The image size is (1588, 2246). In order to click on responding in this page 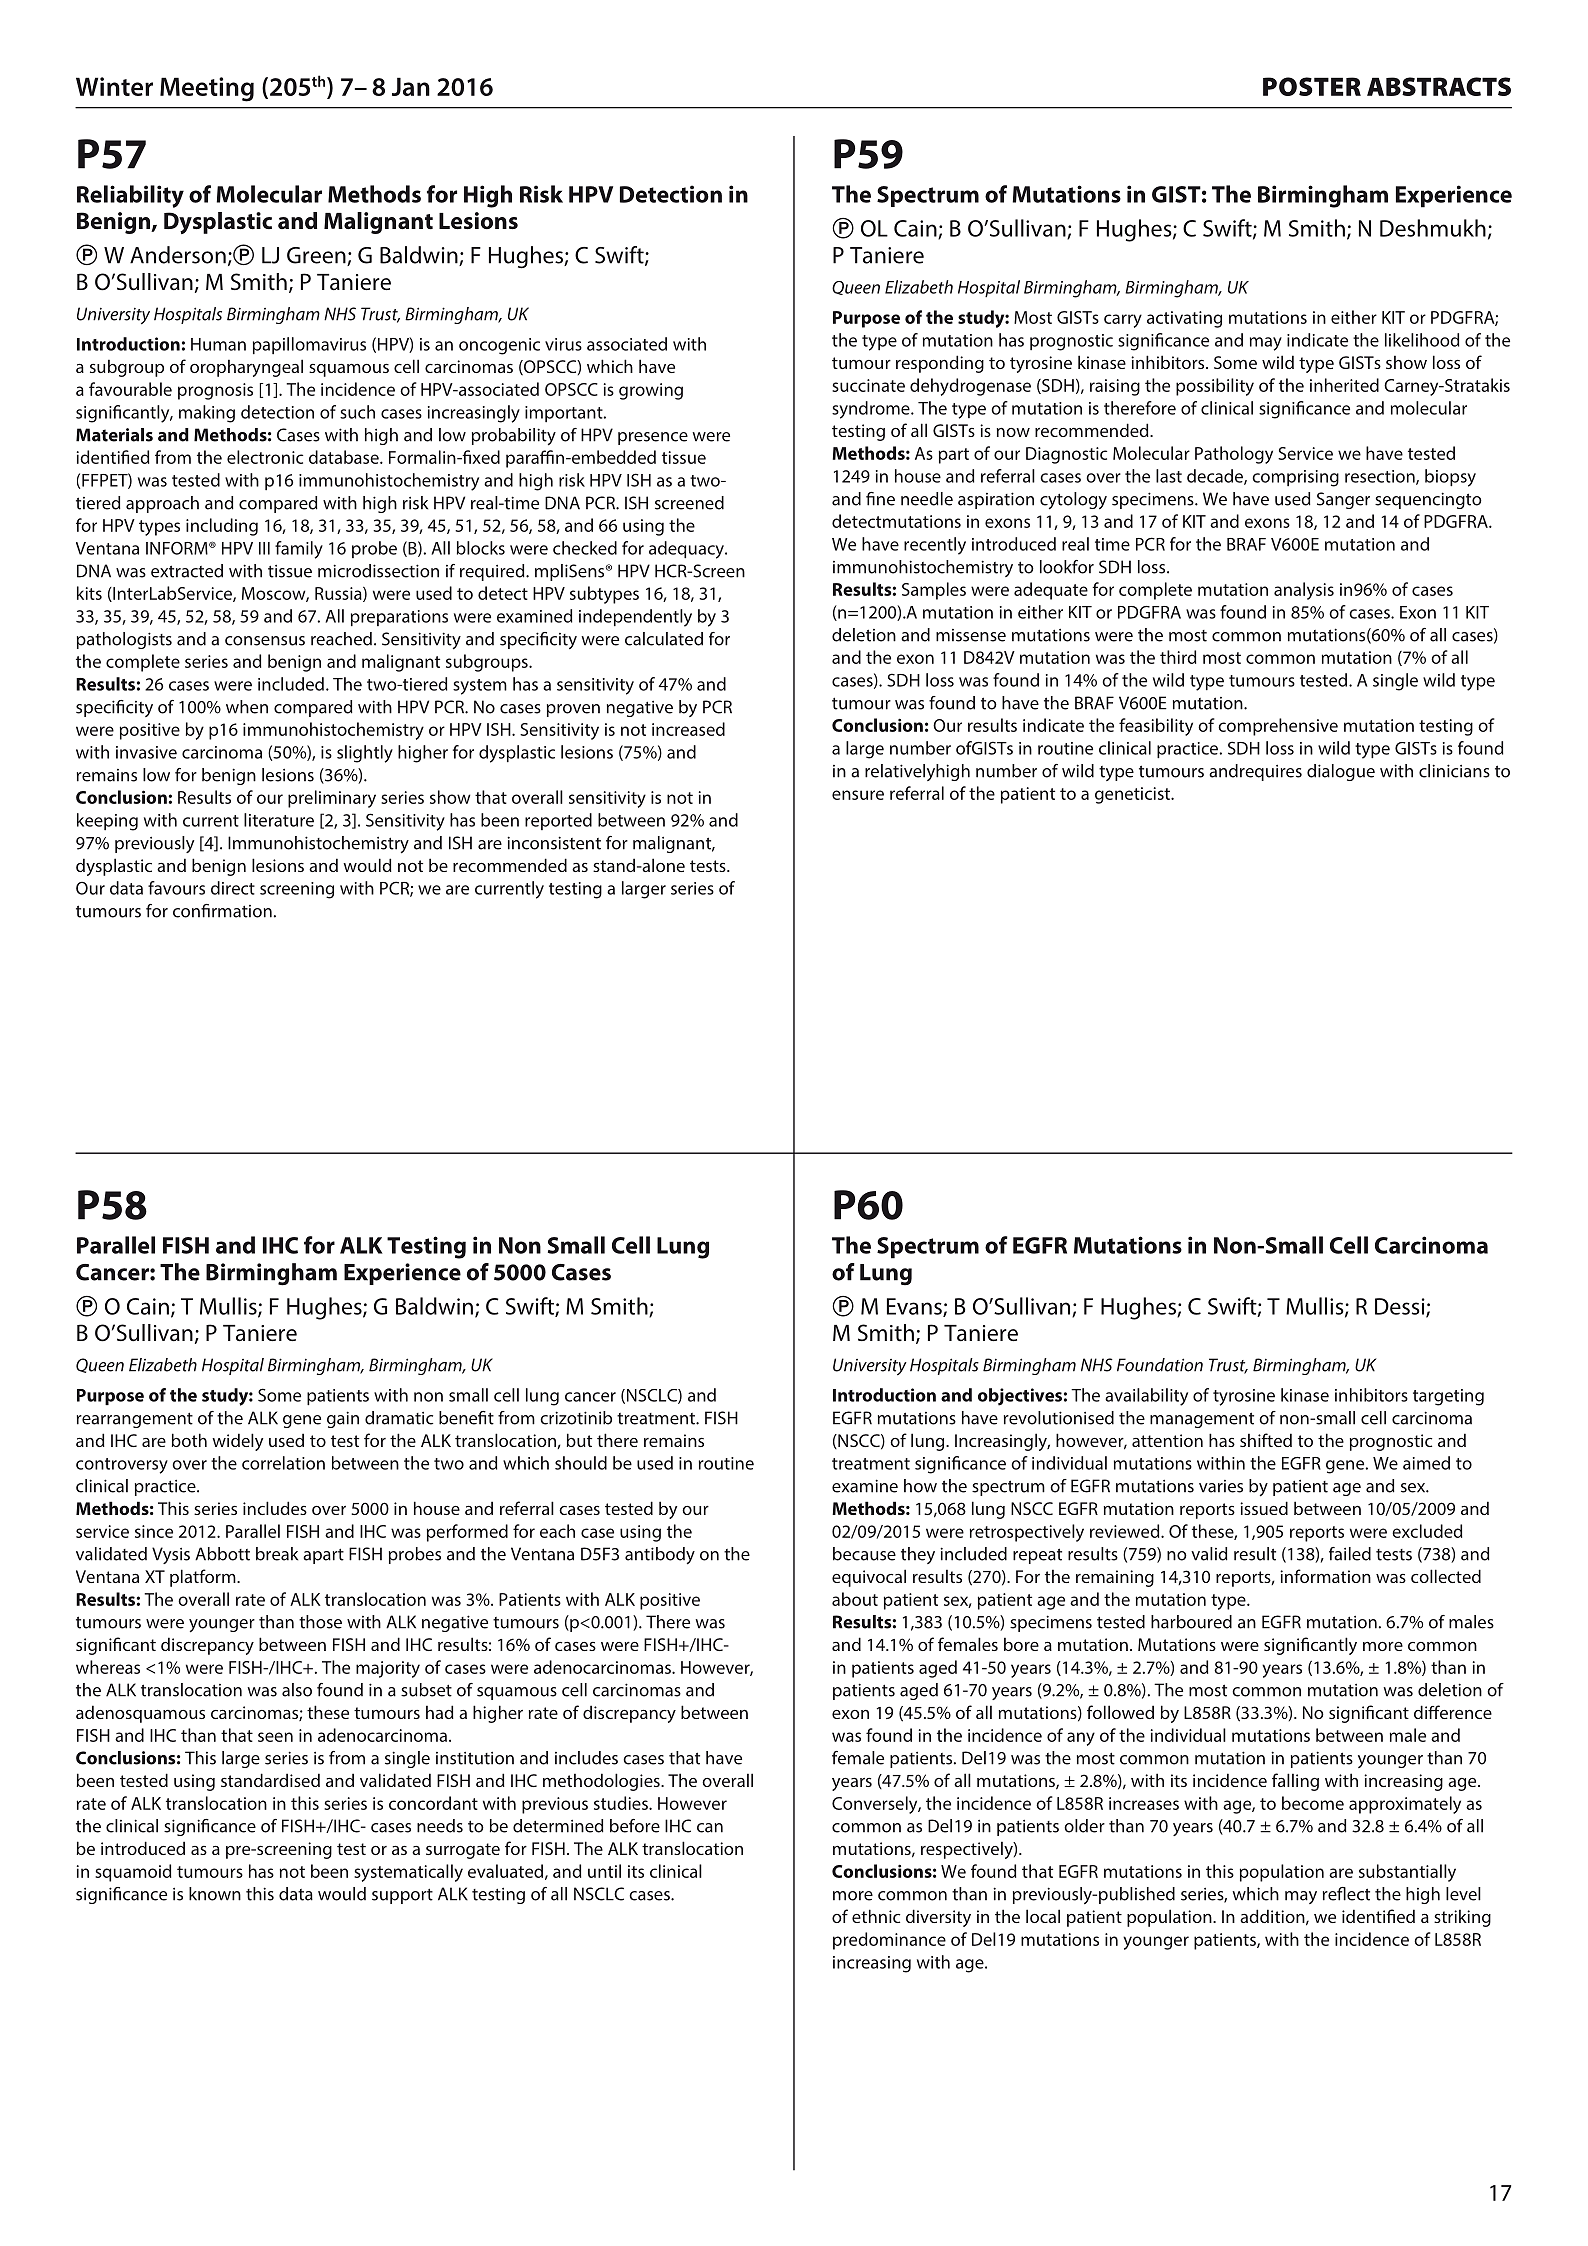, I will do `click(940, 364)`.
